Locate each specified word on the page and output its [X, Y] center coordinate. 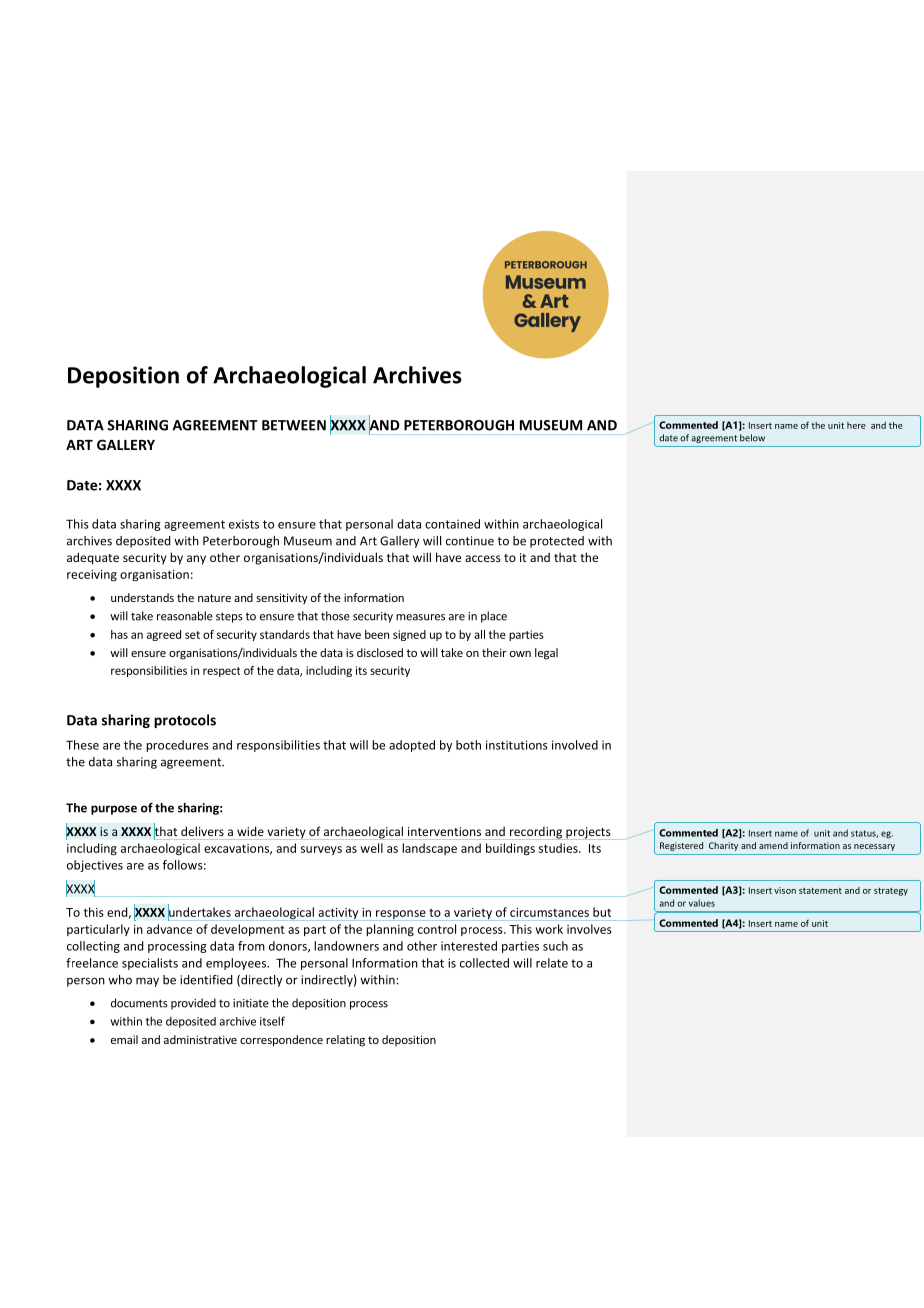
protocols [185, 721]
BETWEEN [294, 425]
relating [345, 1041]
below [752, 438]
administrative [200, 1039]
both [468, 745]
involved [575, 745]
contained [452, 524]
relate [552, 963]
